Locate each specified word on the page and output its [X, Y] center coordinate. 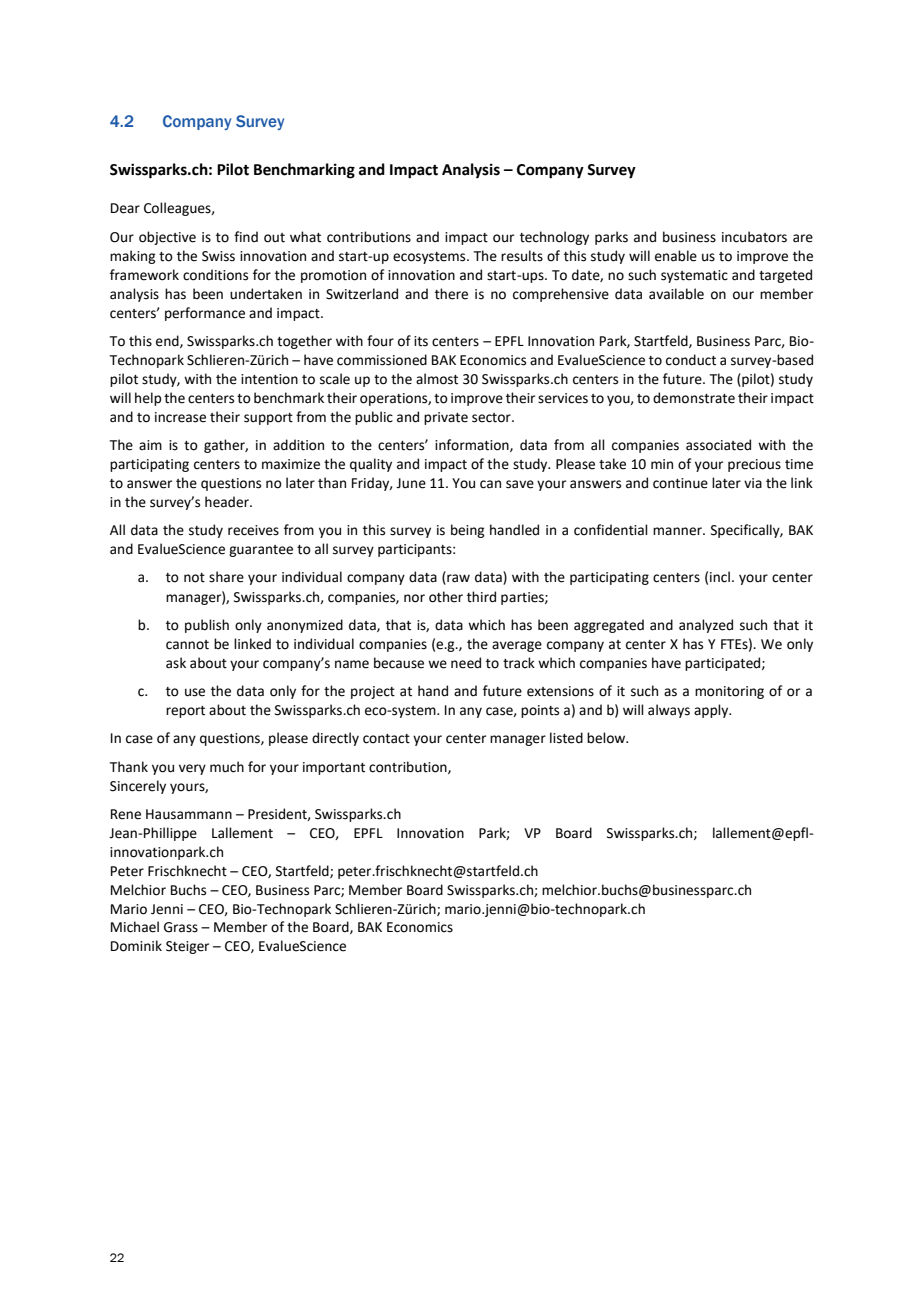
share [226, 577]
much [227, 767]
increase [180, 417]
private [446, 418]
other [446, 597]
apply [712, 711]
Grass [181, 927]
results [522, 256]
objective [167, 238]
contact [386, 739]
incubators [754, 237]
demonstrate [694, 398]
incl [720, 577]
